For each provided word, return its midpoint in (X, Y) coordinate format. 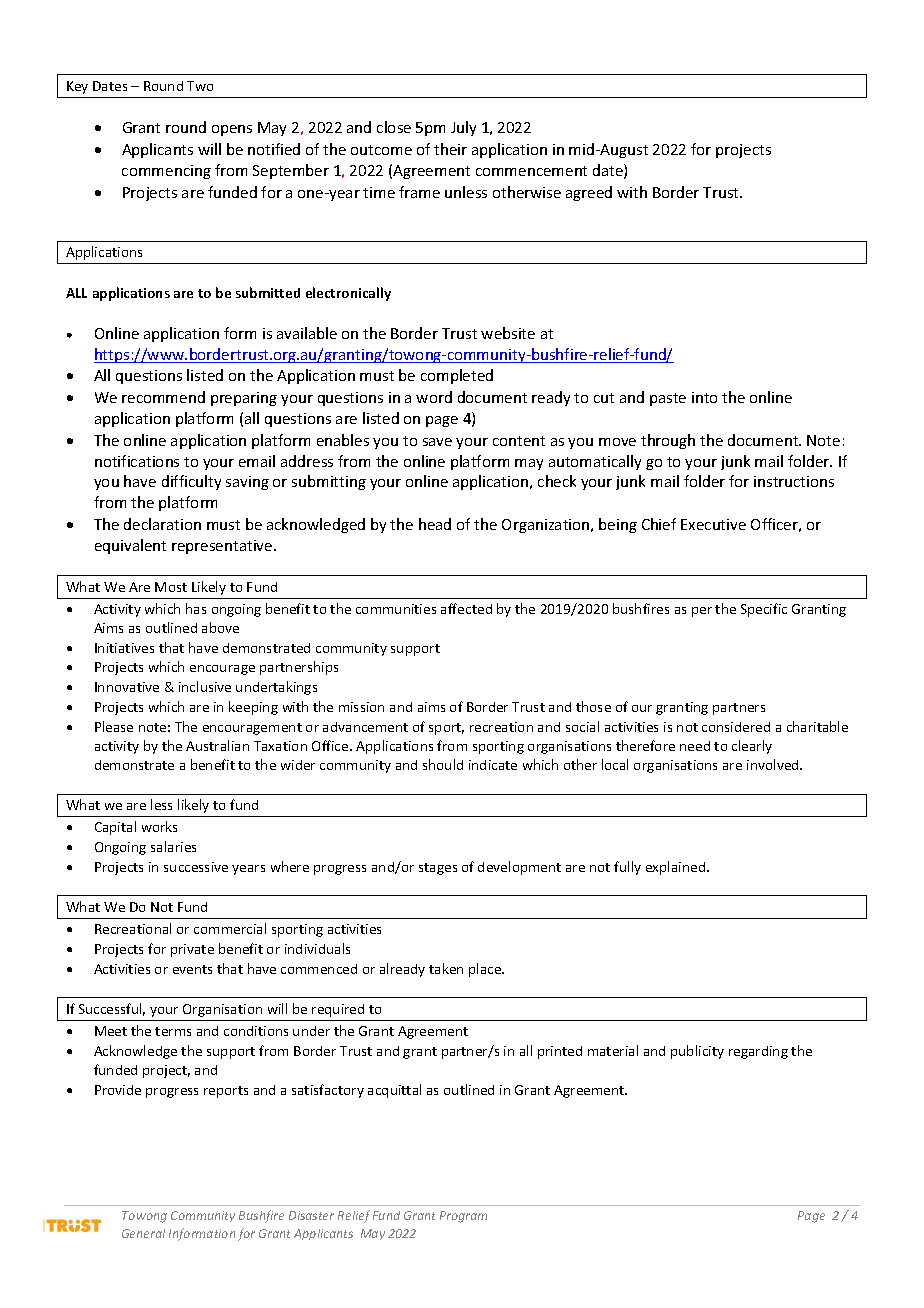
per (702, 612)
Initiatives (124, 648)
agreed (589, 193)
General (143, 1233)
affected (466, 608)
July (463, 128)
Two (200, 86)
